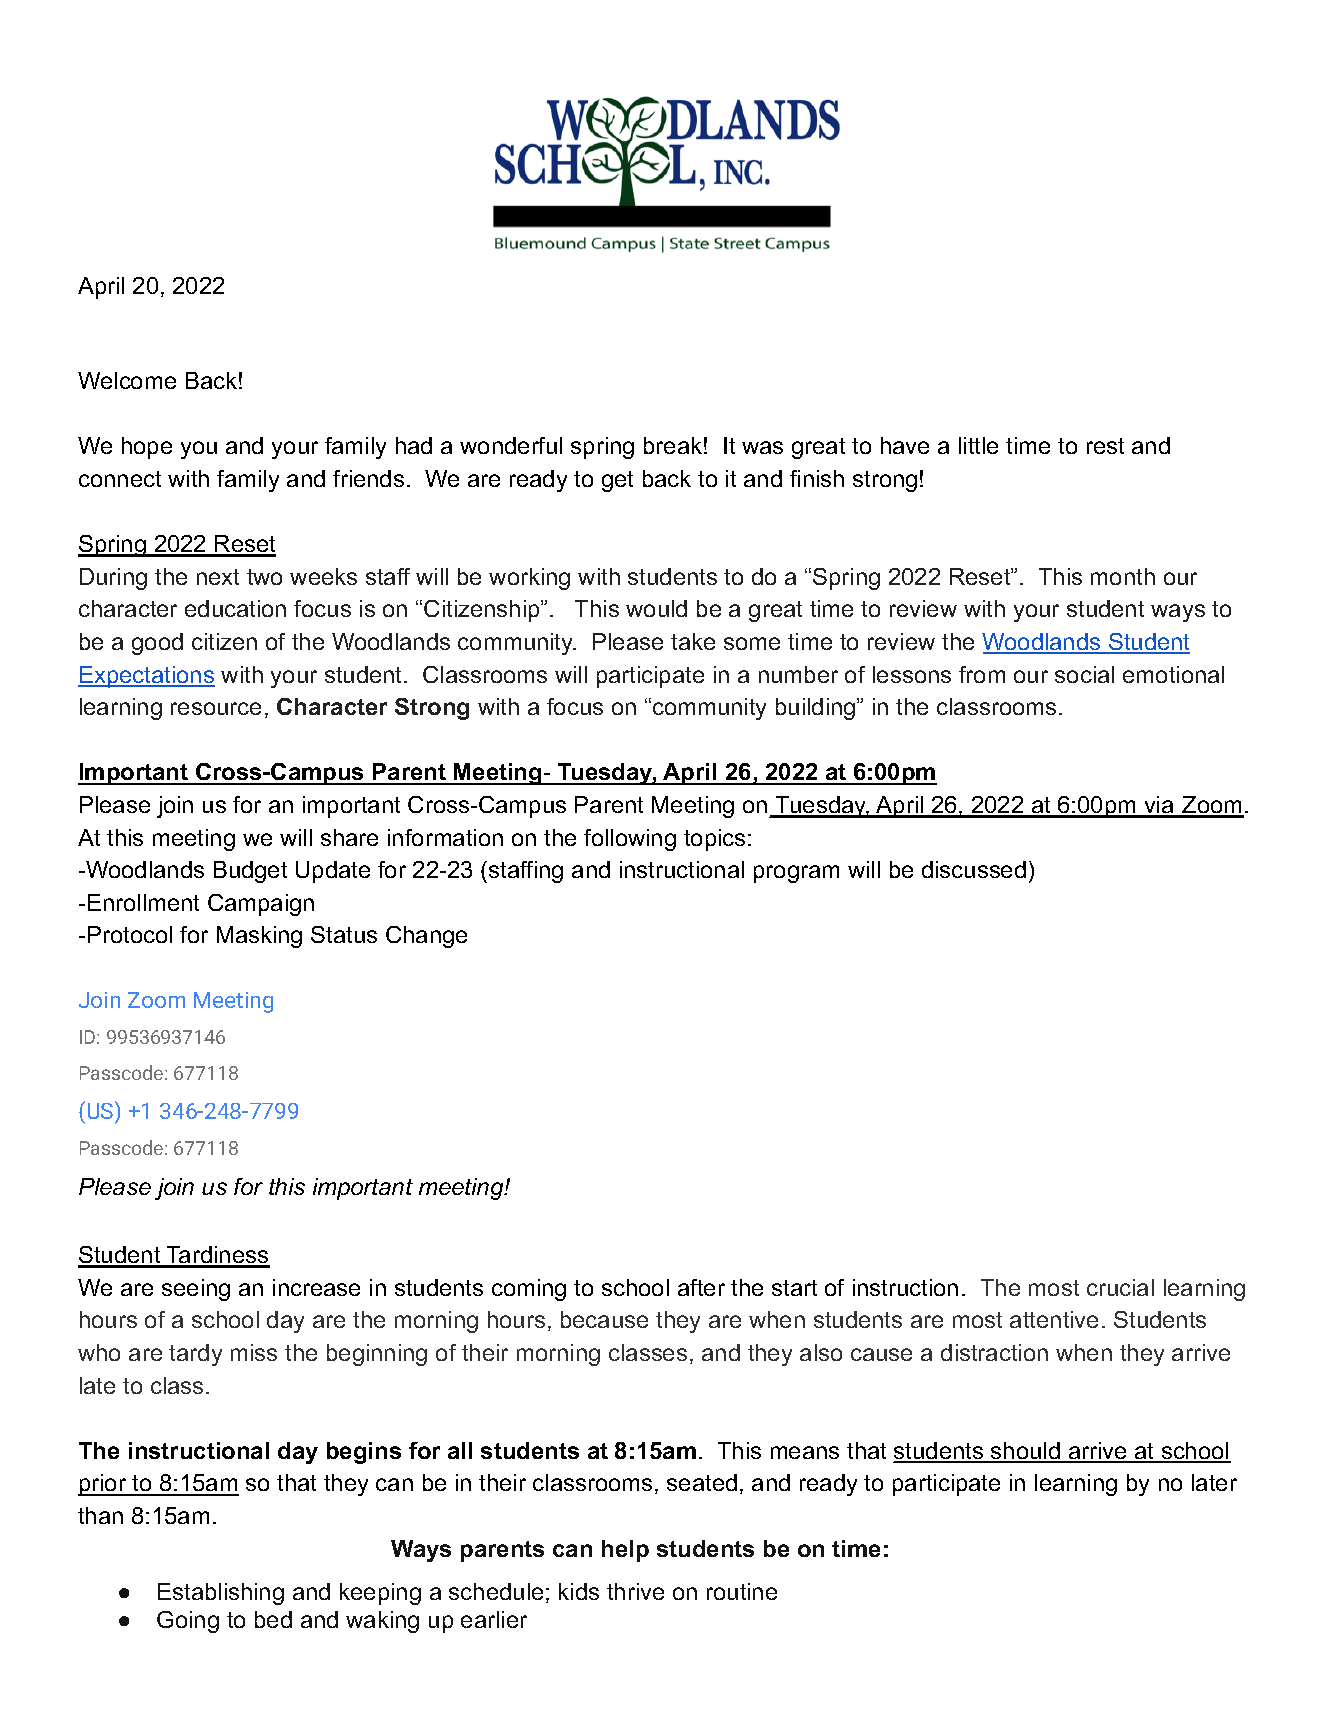 This document has width=1331, height=1722. What do you see at coordinates (974, 869) in the document?
I see `discussed` at bounding box center [974, 869].
